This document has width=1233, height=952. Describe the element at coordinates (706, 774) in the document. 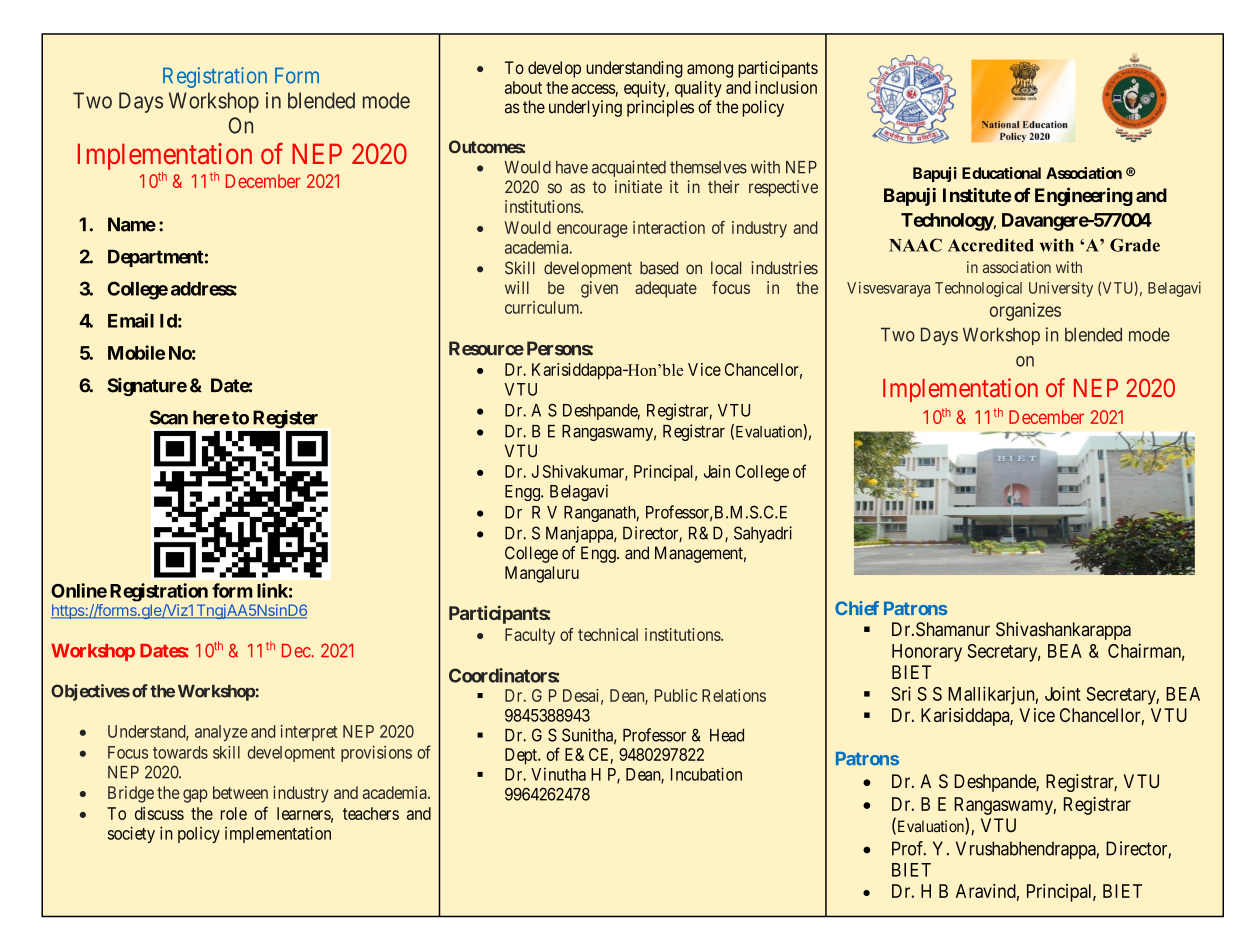

I see `Incubation` at that location.
